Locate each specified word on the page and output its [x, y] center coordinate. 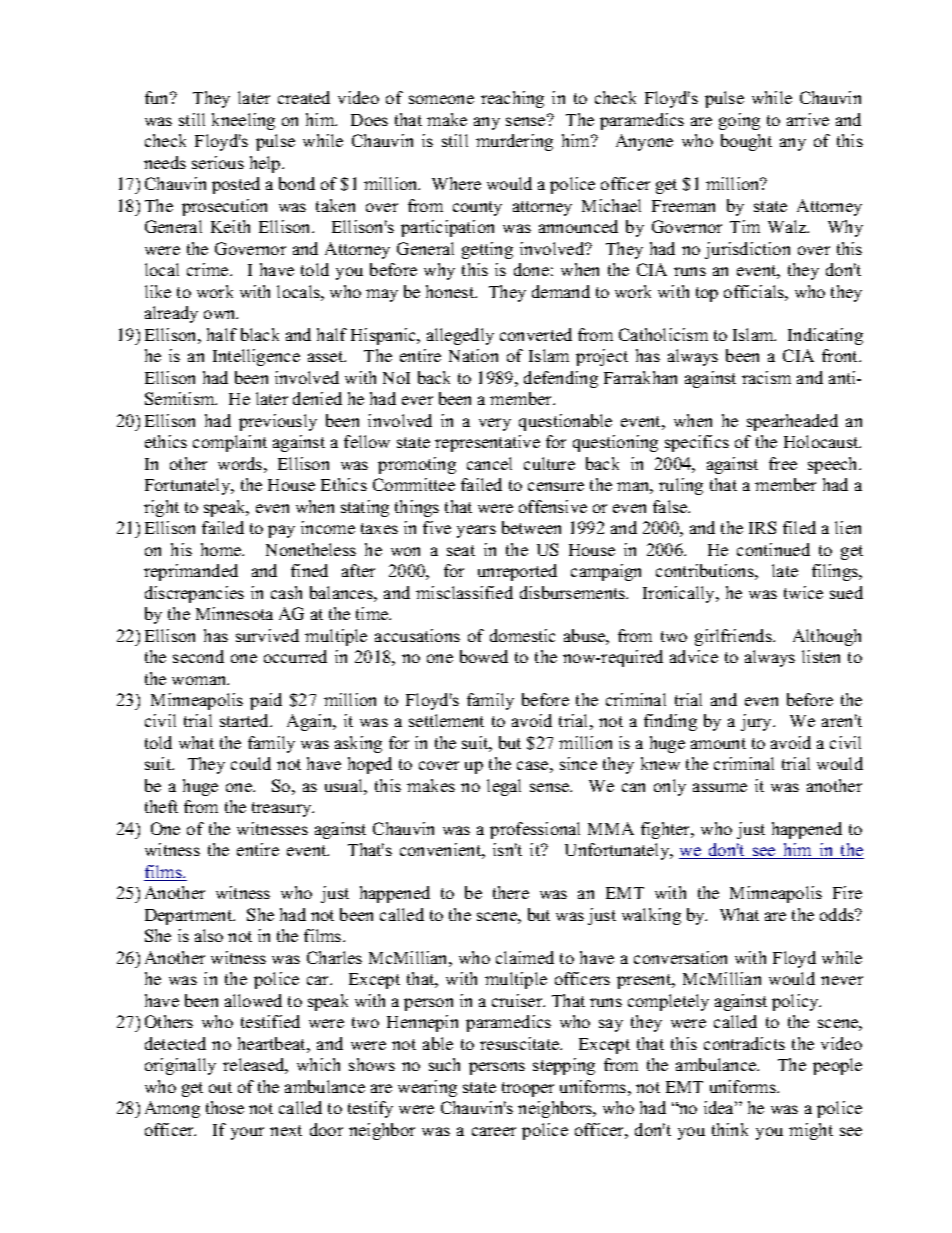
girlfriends [734, 637]
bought [746, 142]
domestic [522, 635]
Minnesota [234, 613]
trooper [528, 1089]
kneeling [243, 121]
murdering [514, 142]
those [225, 1107]
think [730, 1129]
